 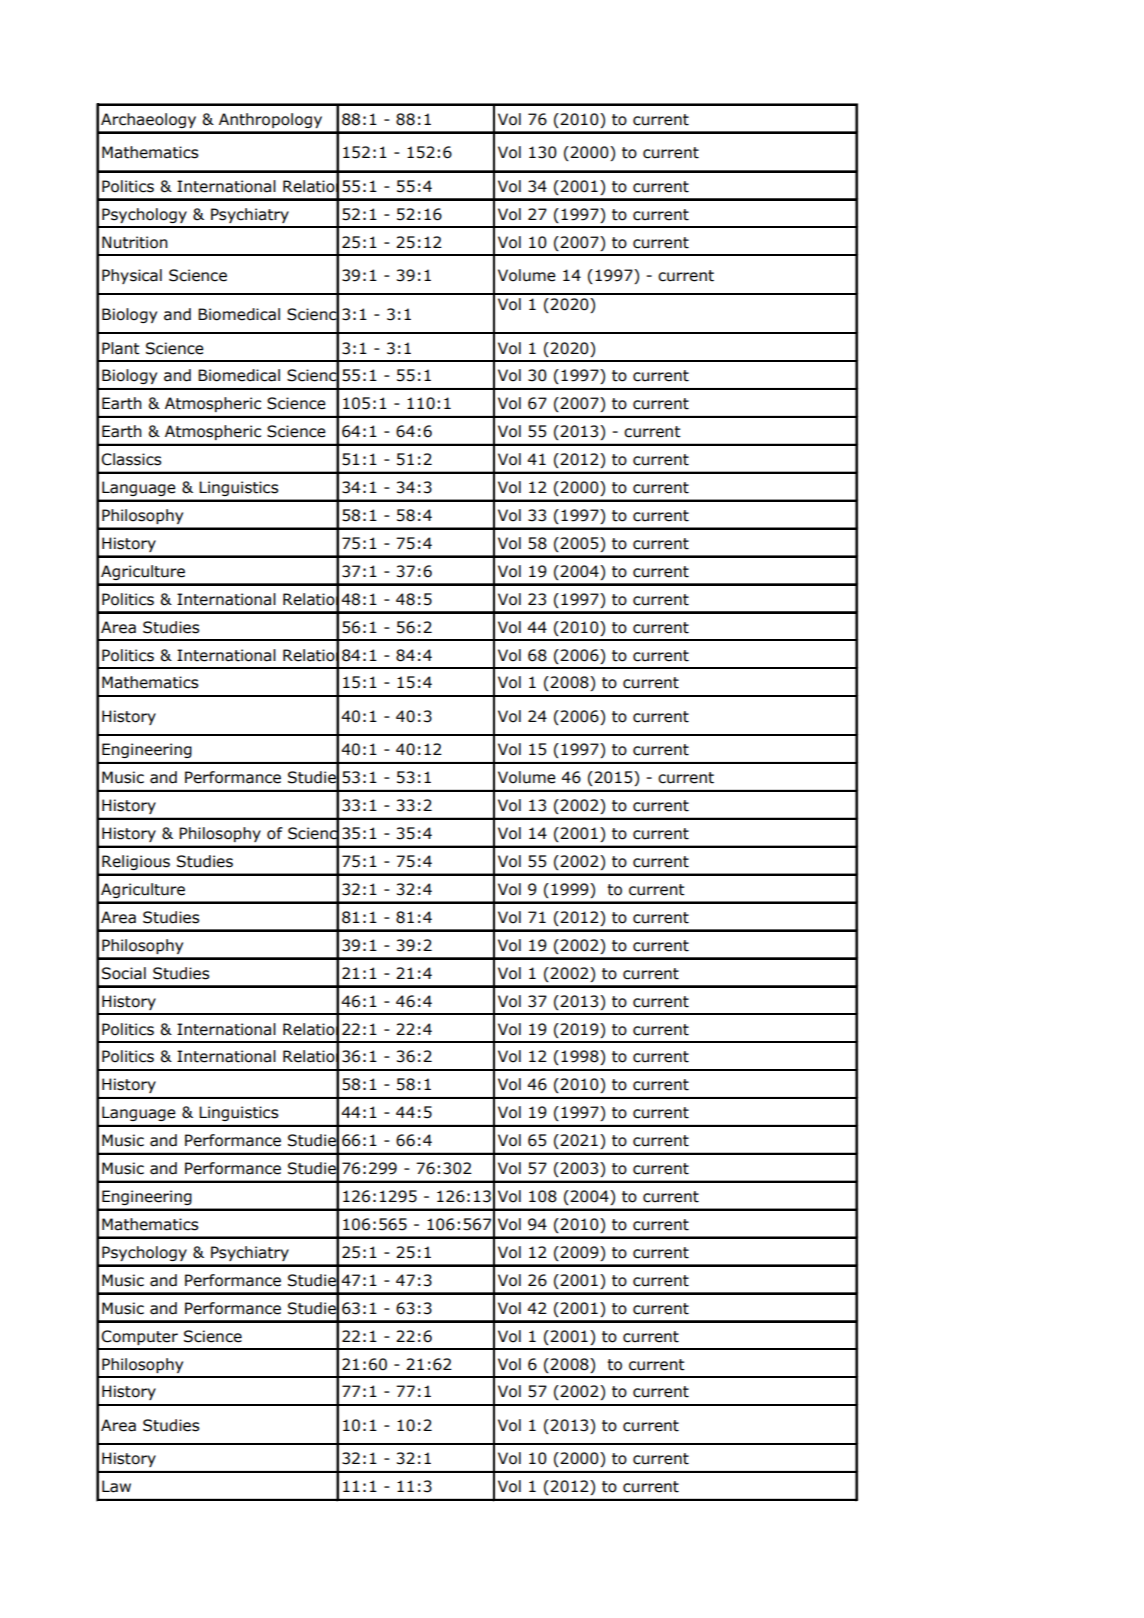 What do you see at coordinates (116, 1486) in the page?
I see `Law` at bounding box center [116, 1486].
